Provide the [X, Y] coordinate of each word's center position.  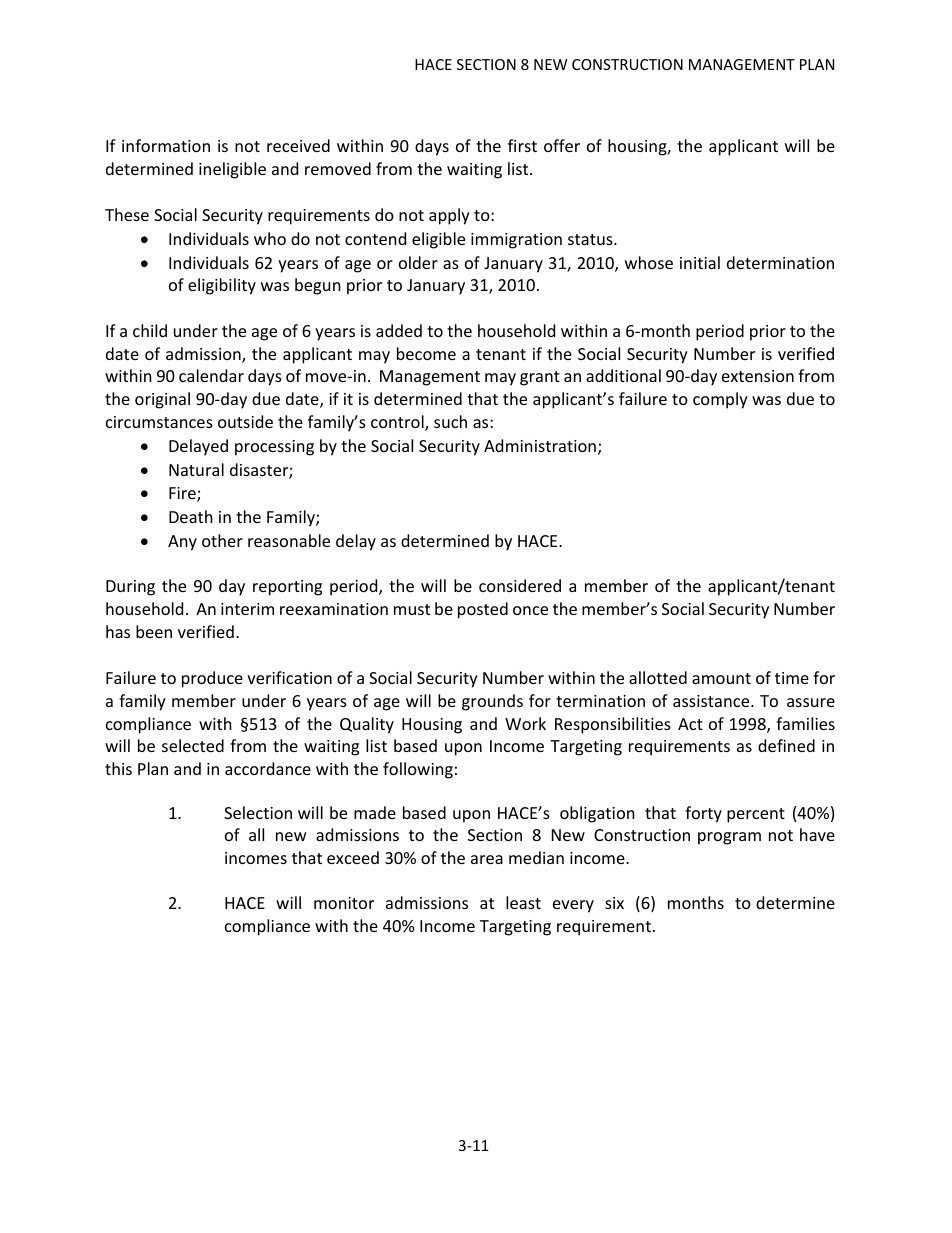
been [154, 631]
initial [700, 262]
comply [720, 400]
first [522, 145]
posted [483, 610]
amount [721, 678]
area [487, 859]
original [162, 400]
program [729, 838]
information [166, 145]
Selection [258, 812]
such [450, 421]
